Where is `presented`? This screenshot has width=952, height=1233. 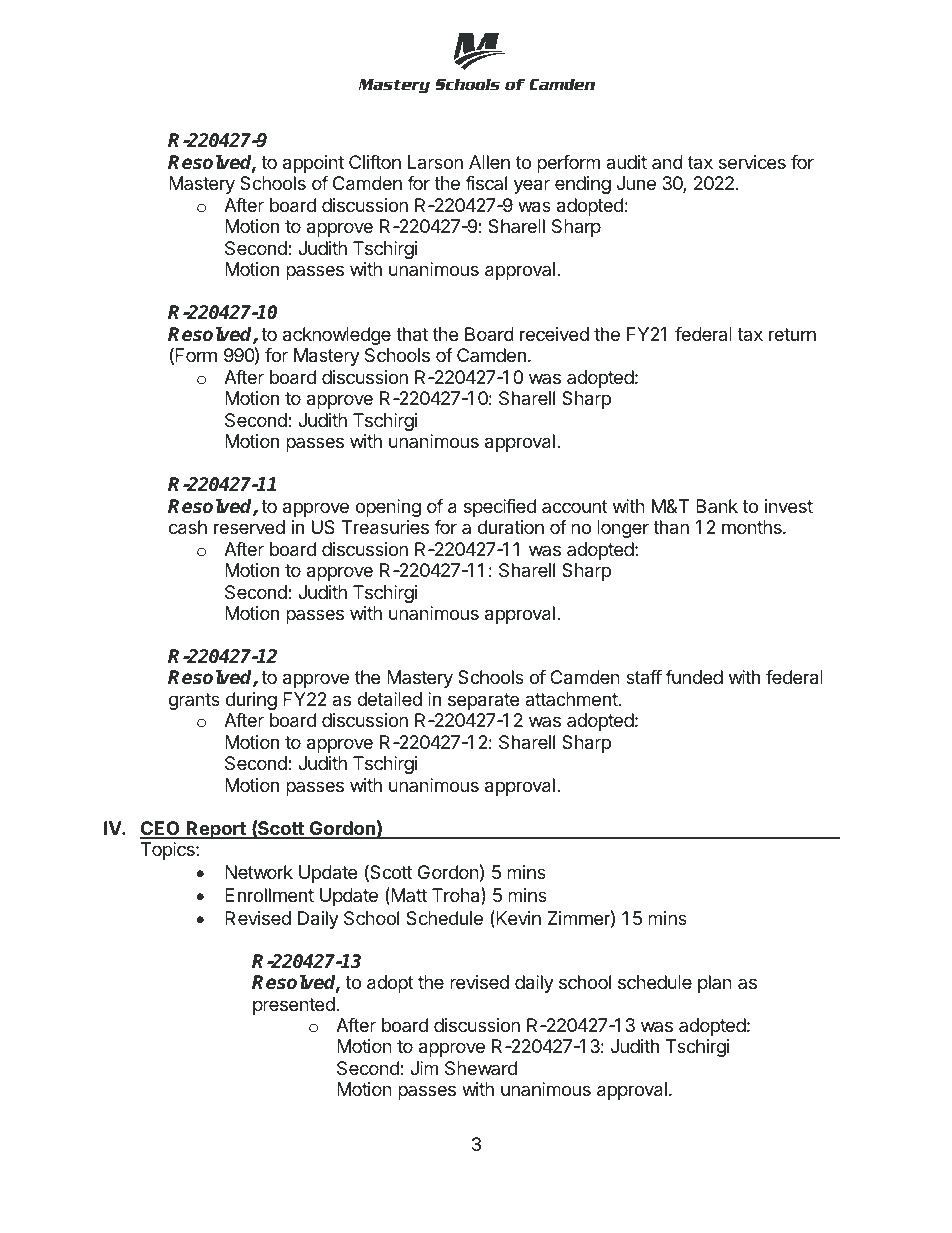 presented is located at coordinates (295, 1006).
